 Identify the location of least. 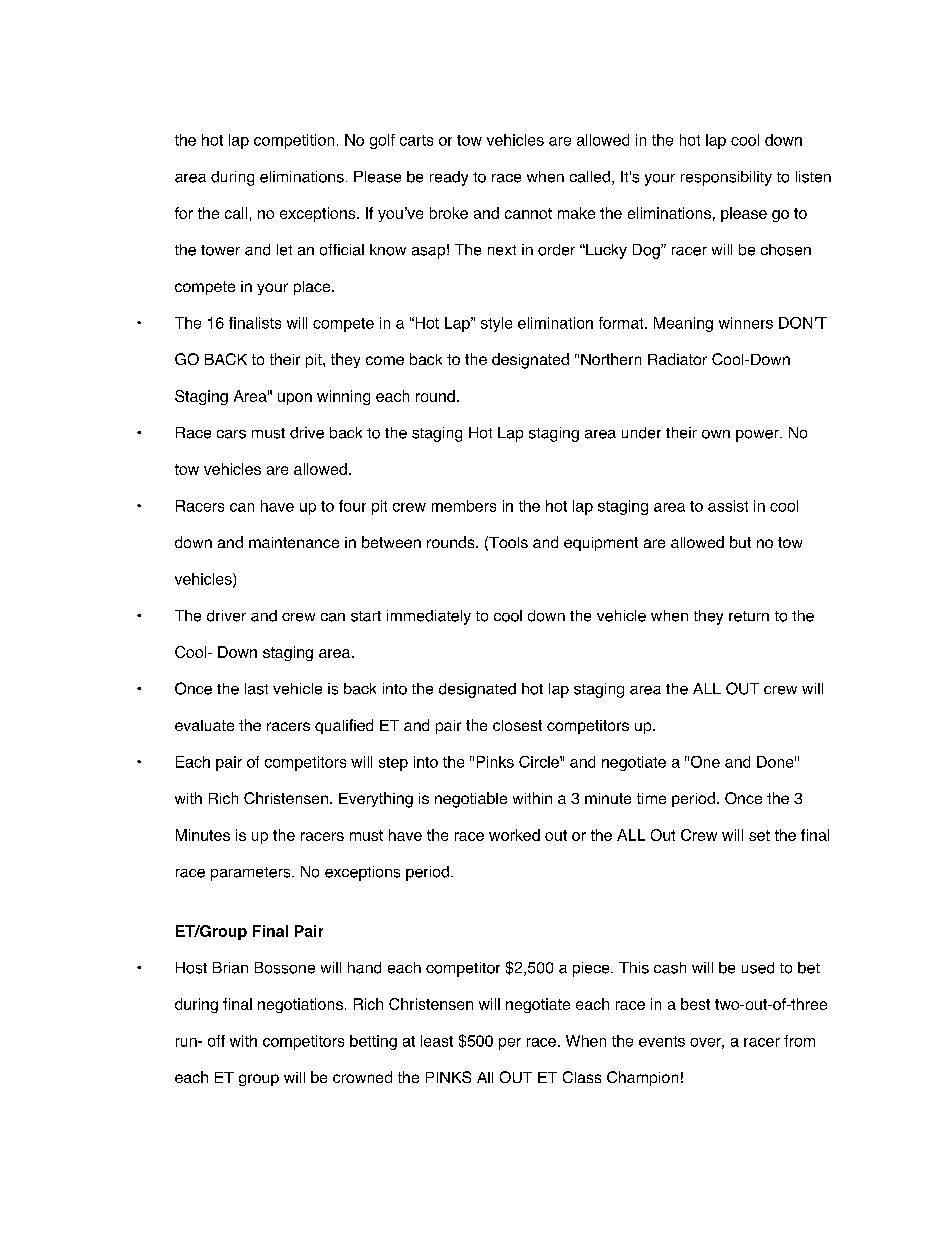
(437, 1041).
